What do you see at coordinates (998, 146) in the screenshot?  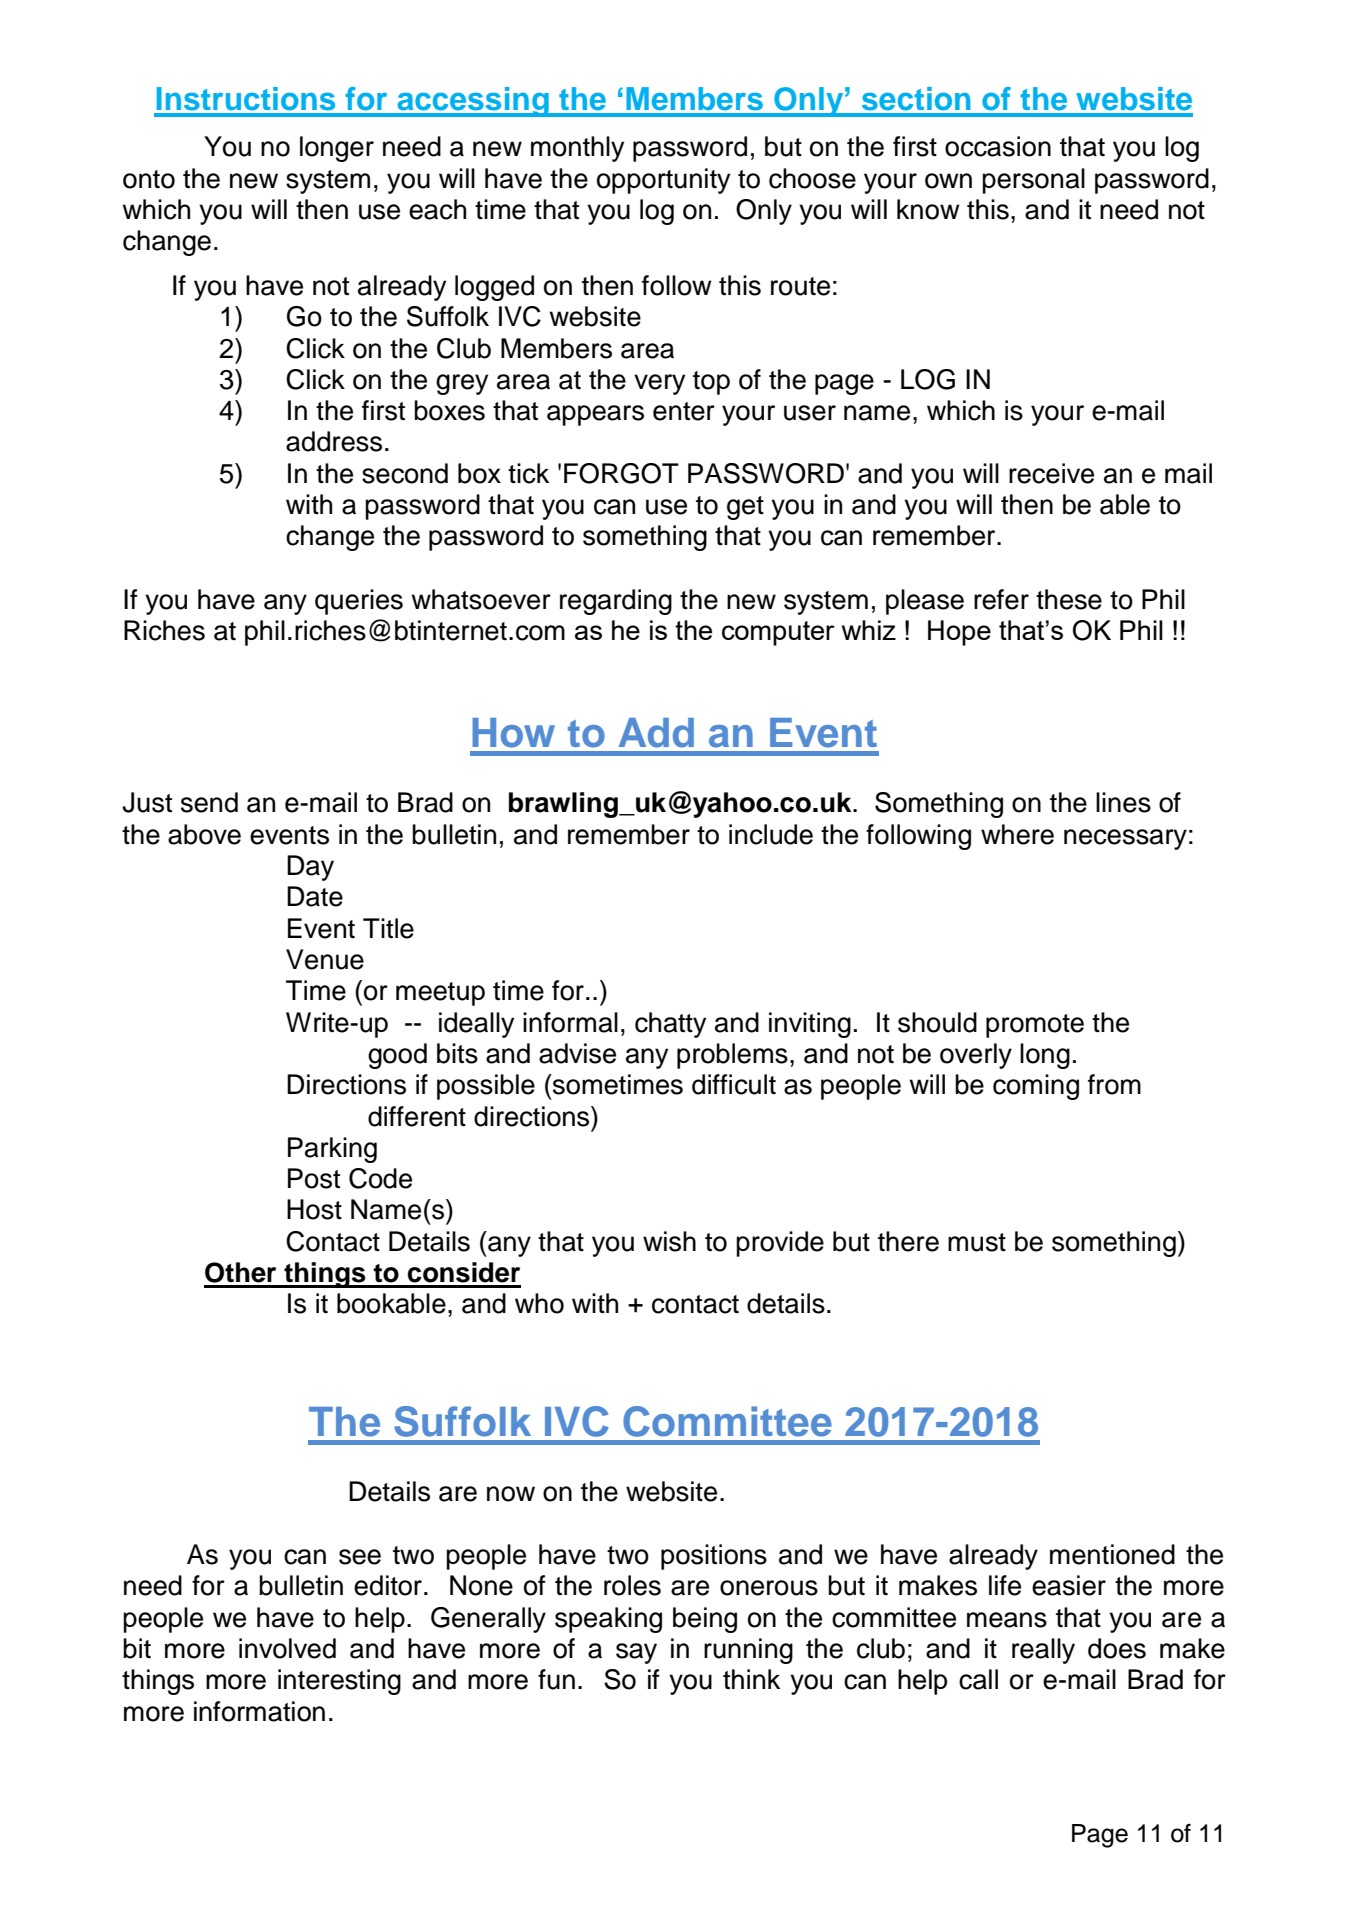 I see `occasion` at bounding box center [998, 146].
